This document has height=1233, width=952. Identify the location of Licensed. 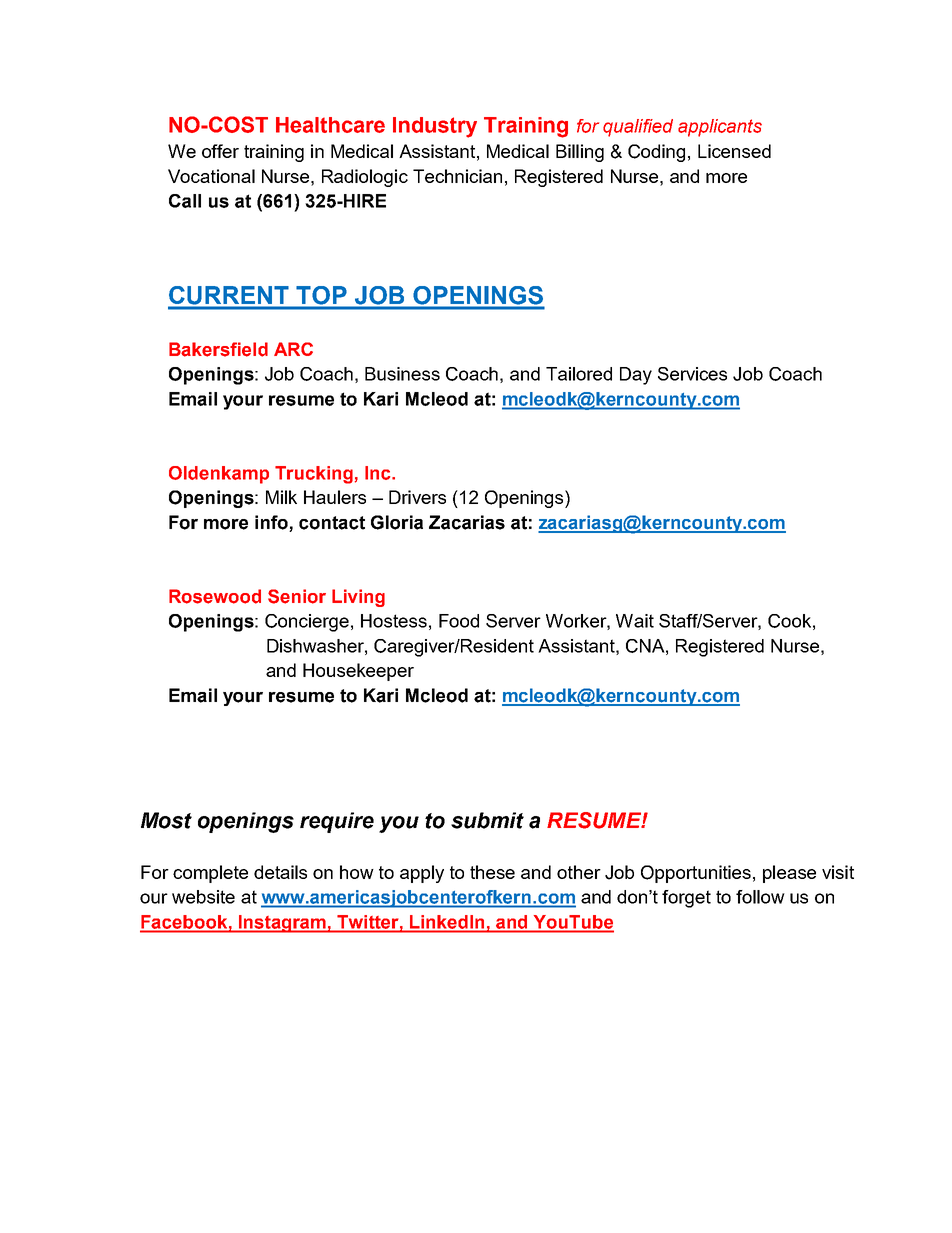
(734, 151).
